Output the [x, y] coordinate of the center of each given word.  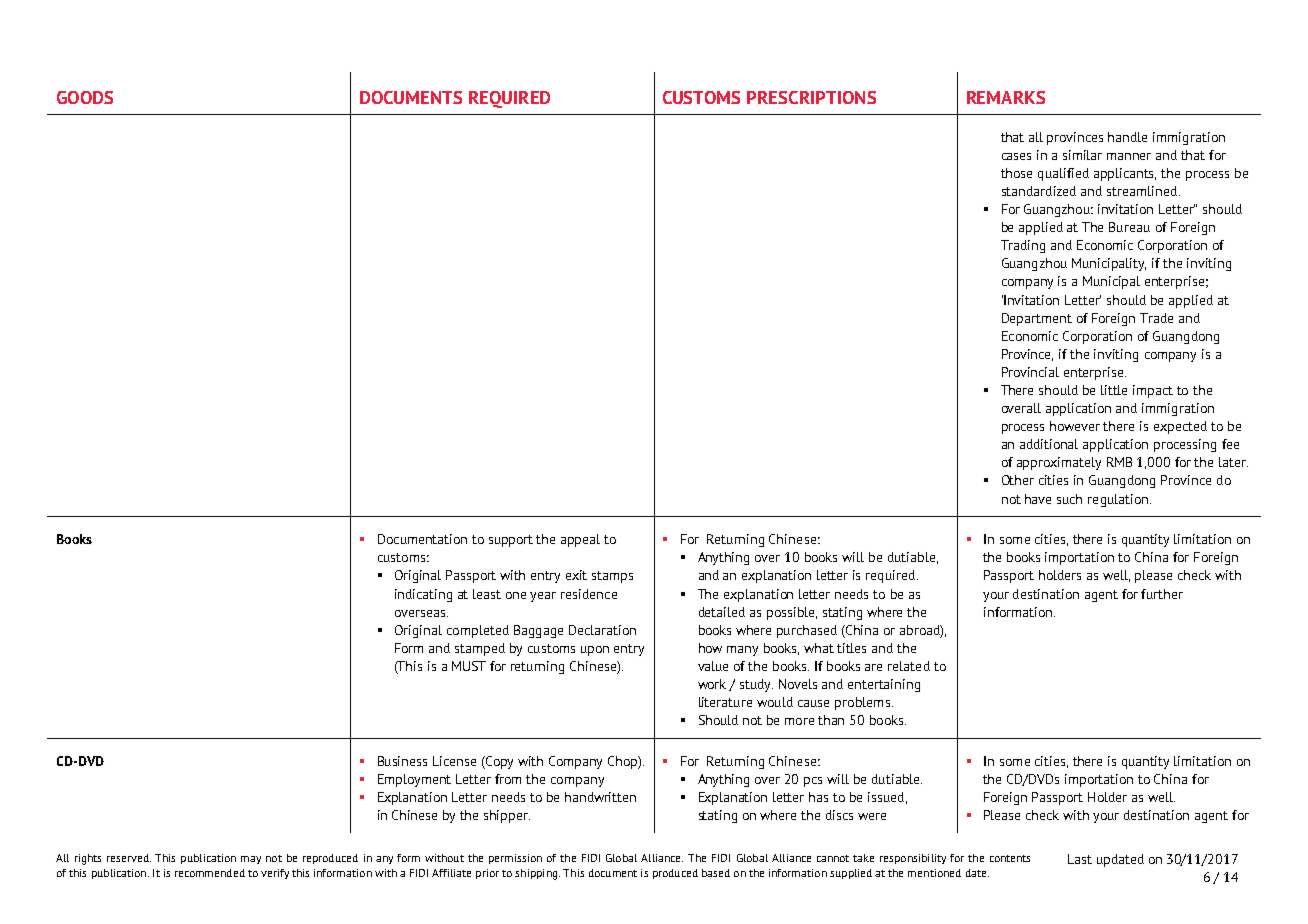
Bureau [1129, 227]
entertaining [884, 685]
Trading [1023, 246]
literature [725, 702]
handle [1127, 137]
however [1075, 426]
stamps [612, 577]
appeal [580, 540]
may [251, 860]
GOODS [85, 97]
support [511, 541]
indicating [423, 595]
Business [402, 761]
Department [1037, 319]
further [1162, 594]
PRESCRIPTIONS [811, 97]
